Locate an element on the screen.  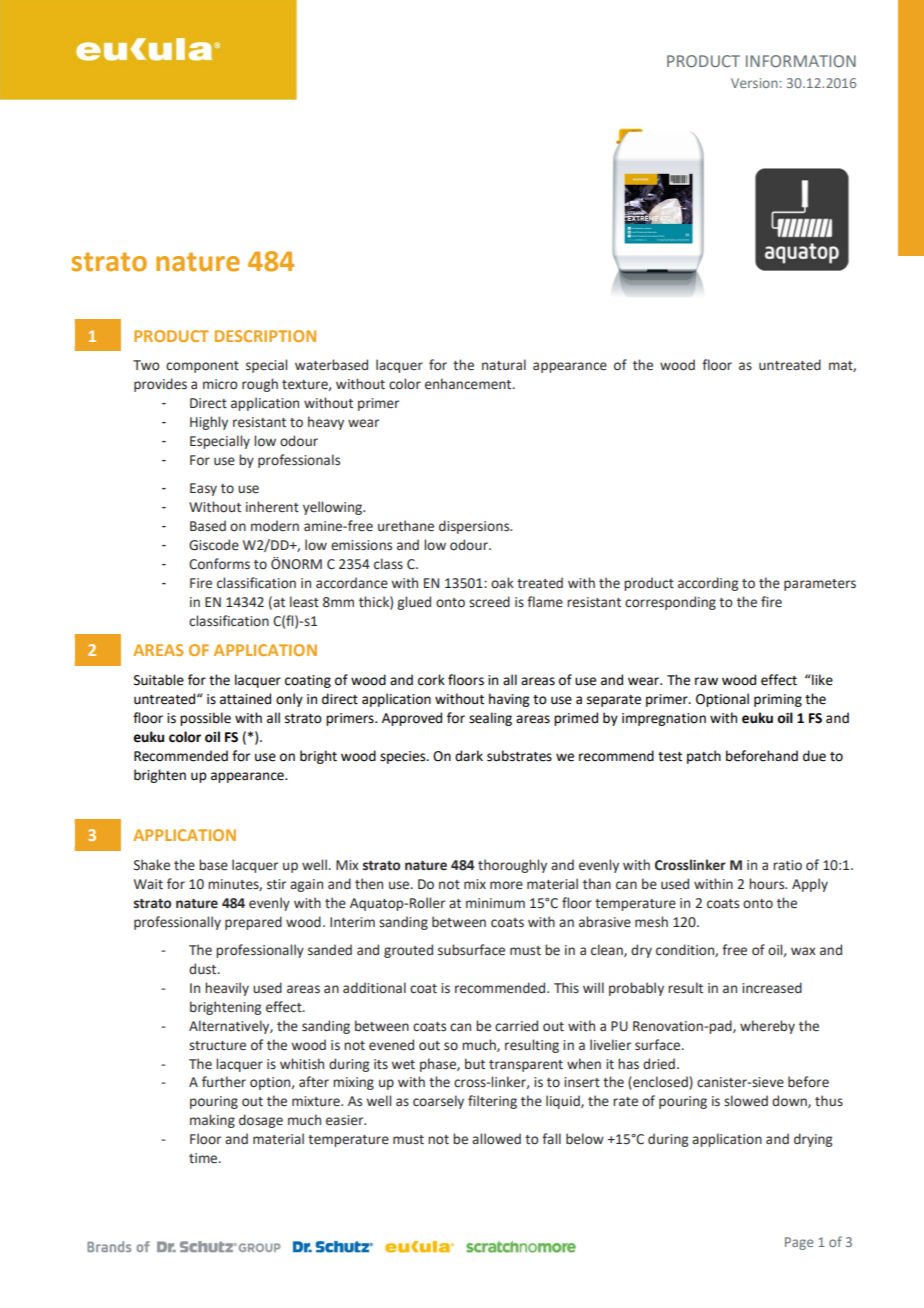
time is located at coordinates (204, 1158).
